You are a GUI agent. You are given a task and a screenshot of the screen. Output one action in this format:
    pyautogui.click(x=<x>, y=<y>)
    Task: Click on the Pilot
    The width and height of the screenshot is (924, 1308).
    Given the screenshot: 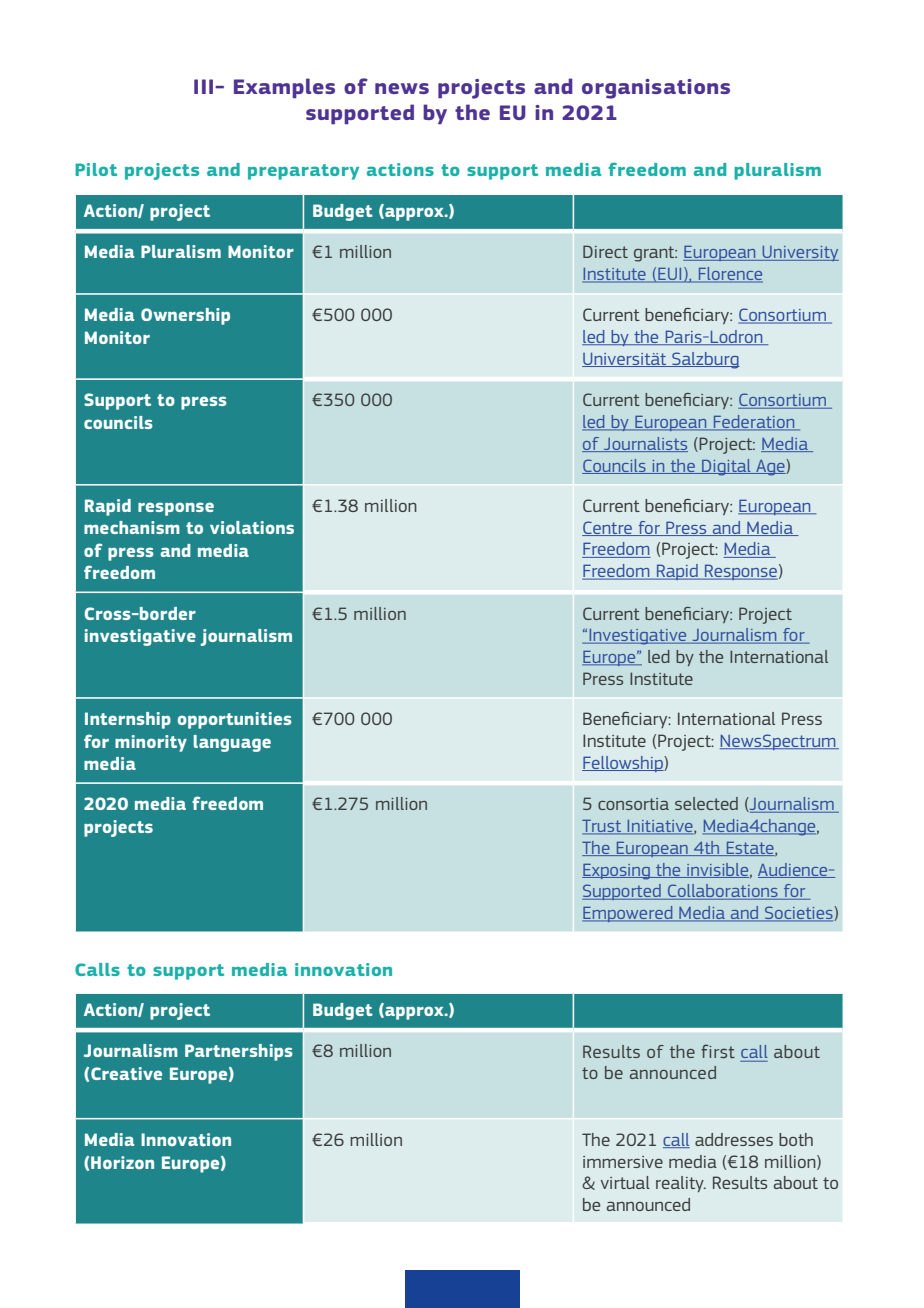 What is the action you would take?
    pyautogui.click(x=96, y=169)
